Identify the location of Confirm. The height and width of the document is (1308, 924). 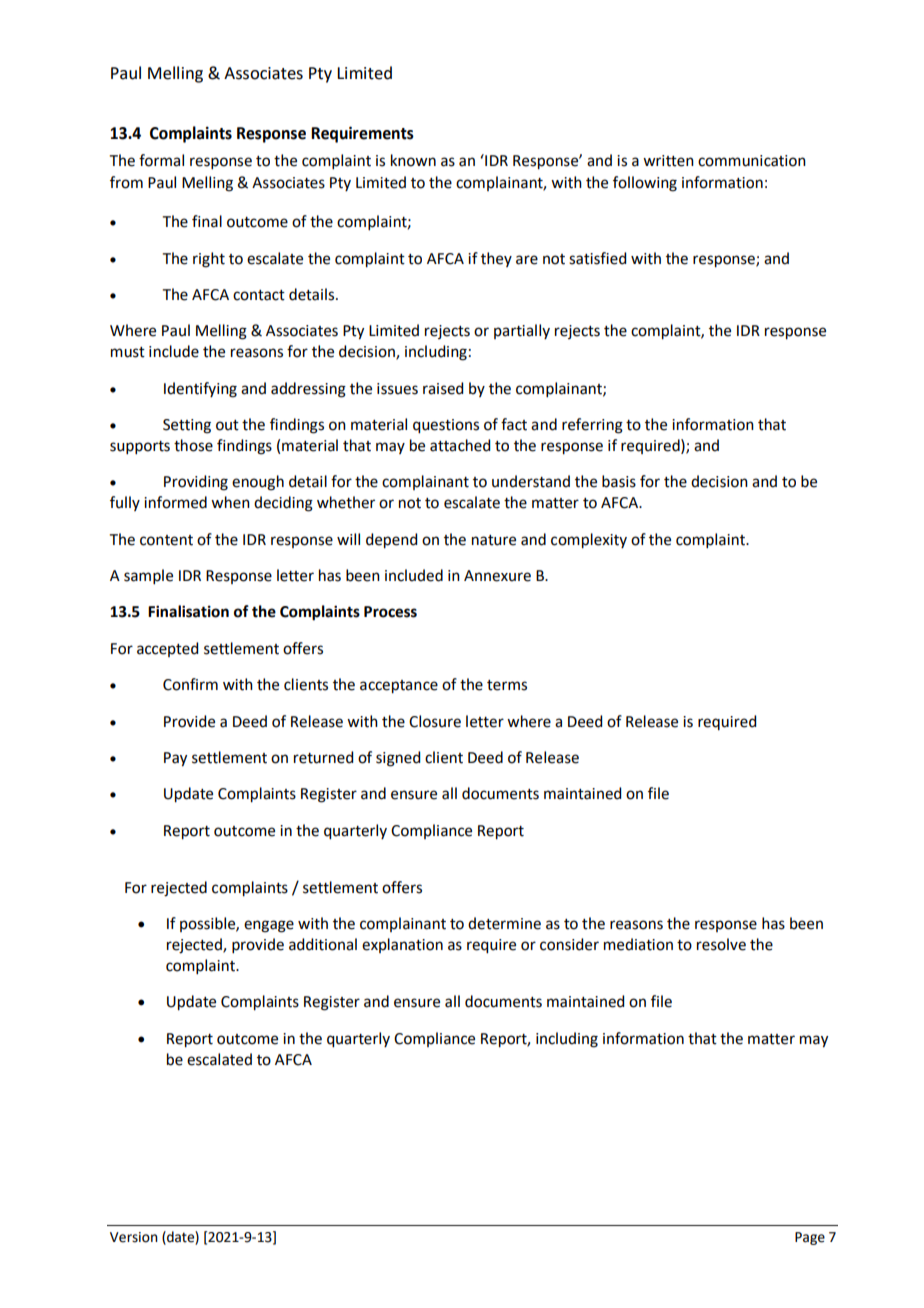
(190, 684).
